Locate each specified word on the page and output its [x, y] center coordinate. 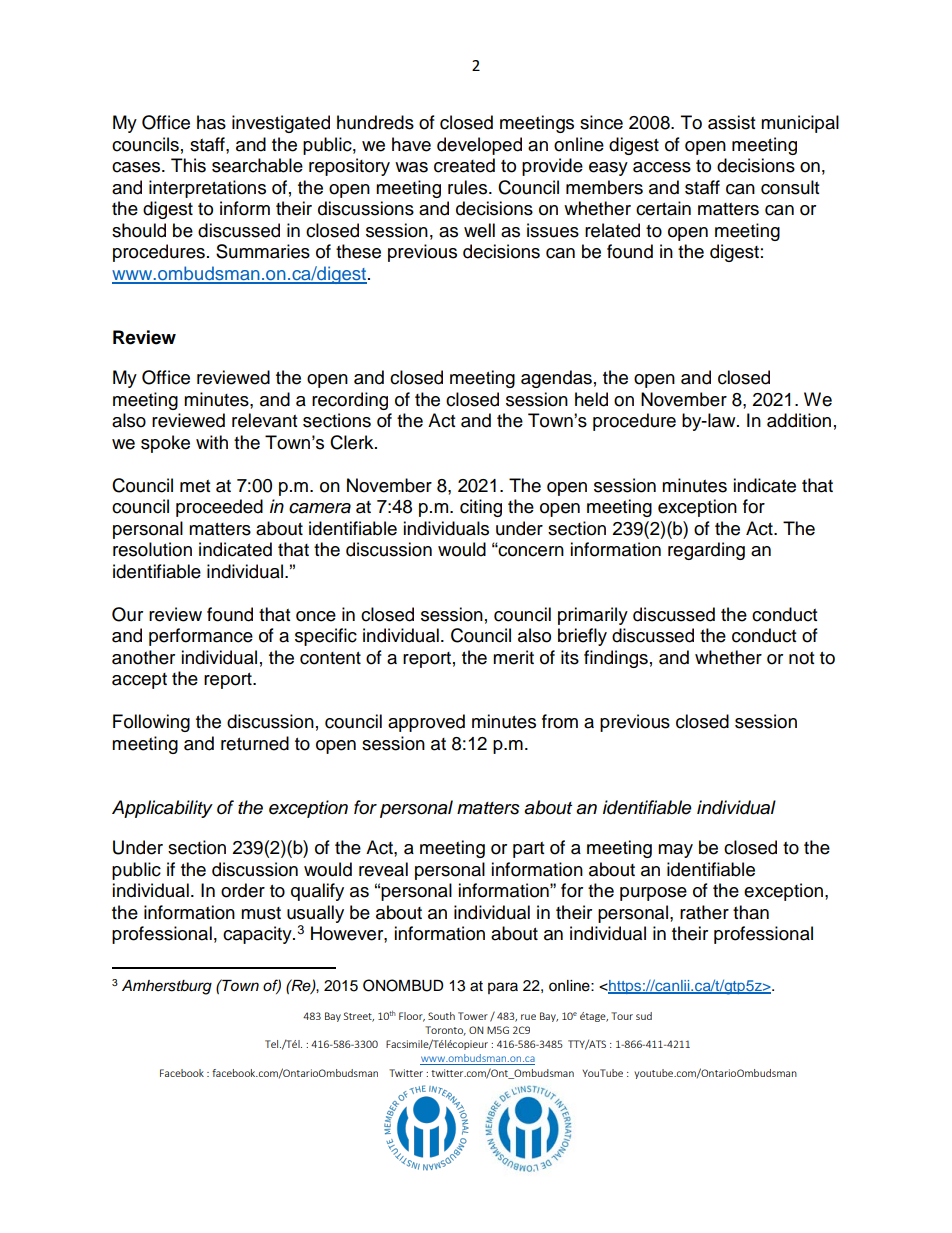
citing [481, 508]
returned [255, 743]
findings [616, 659]
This [188, 165]
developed [479, 146]
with [212, 442]
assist [731, 122]
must [261, 913]
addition [799, 420]
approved [426, 723]
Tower [473, 1016]
